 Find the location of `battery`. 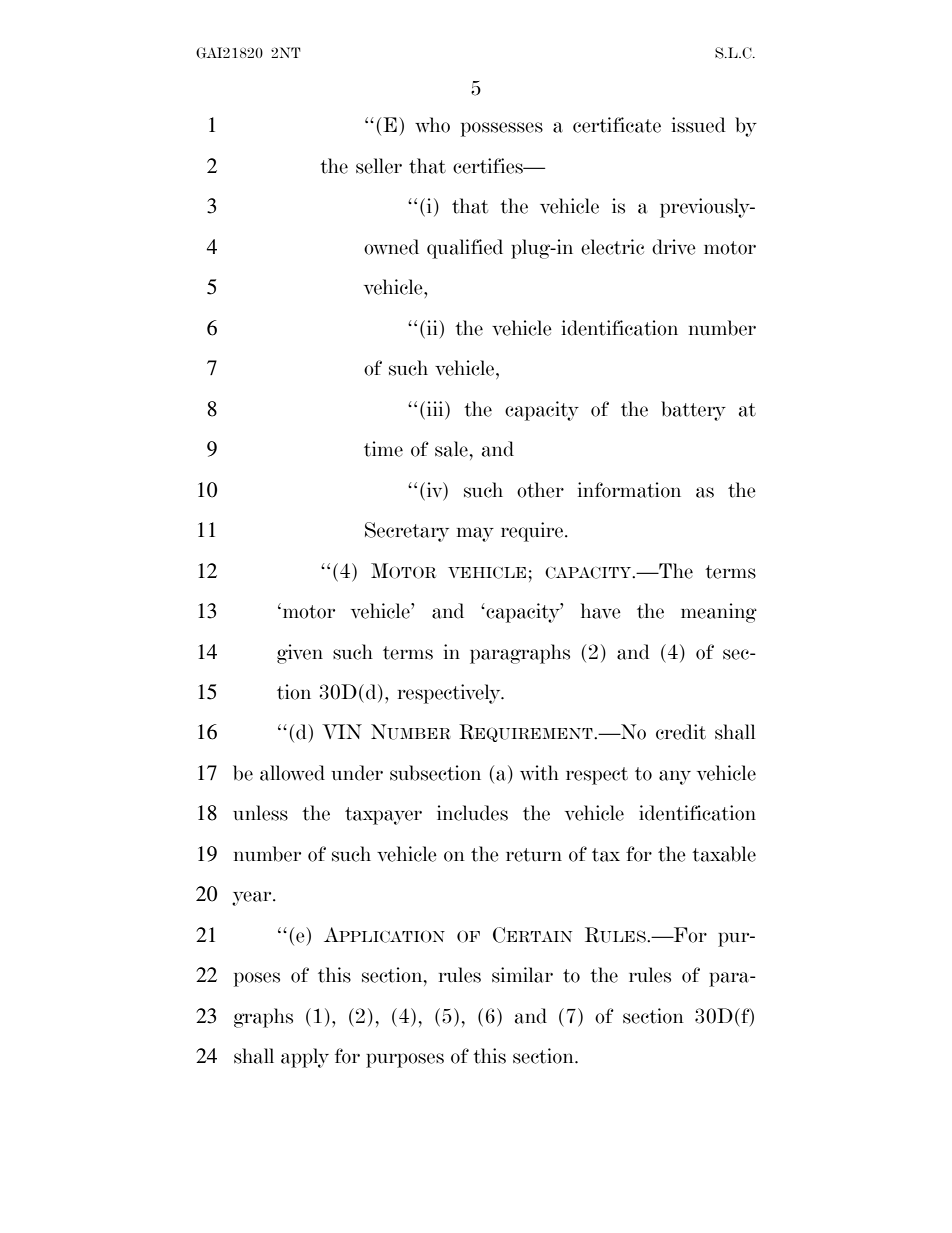

battery is located at coordinates (693, 411).
